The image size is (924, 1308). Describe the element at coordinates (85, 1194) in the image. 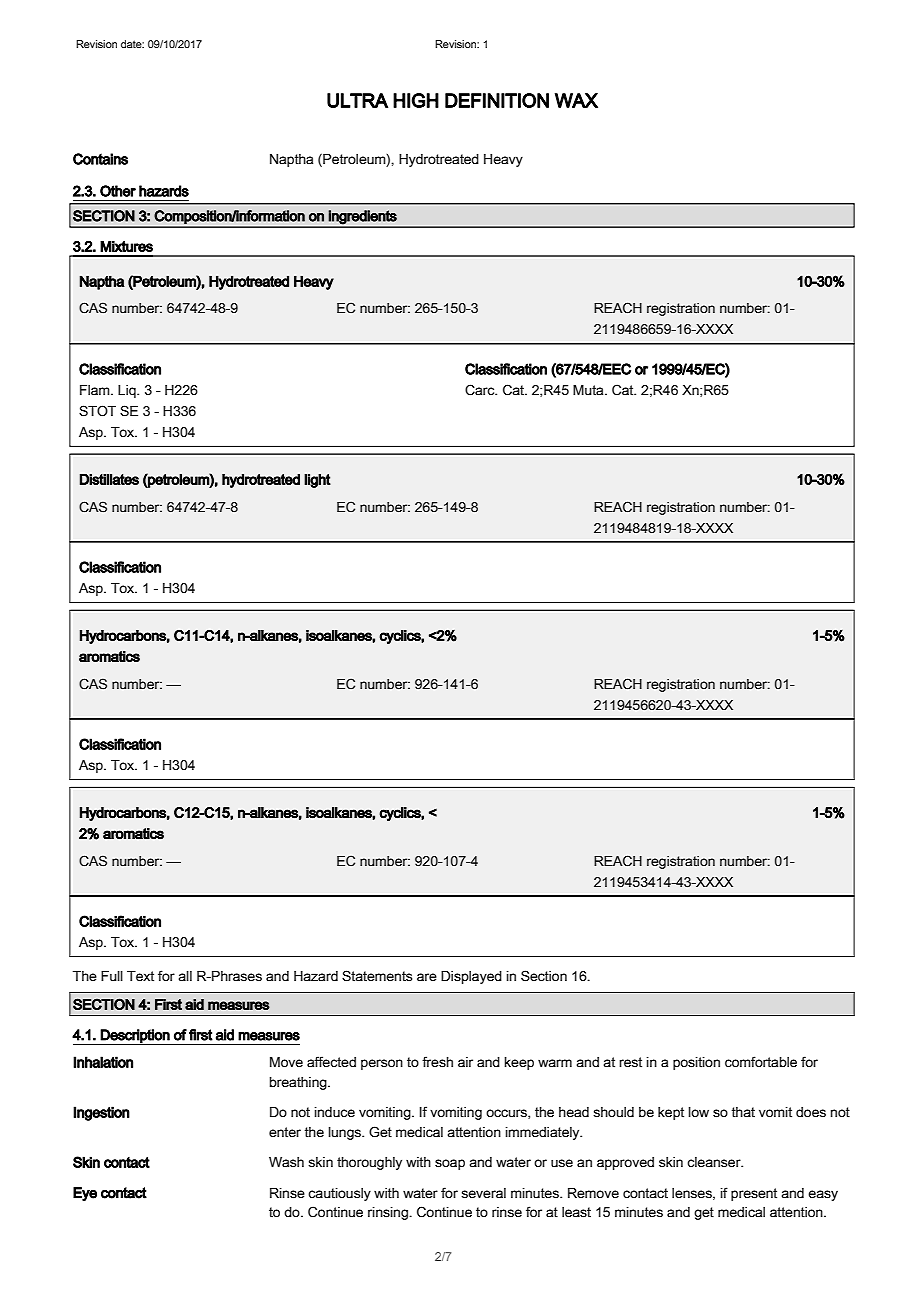

I see `Eye` at that location.
